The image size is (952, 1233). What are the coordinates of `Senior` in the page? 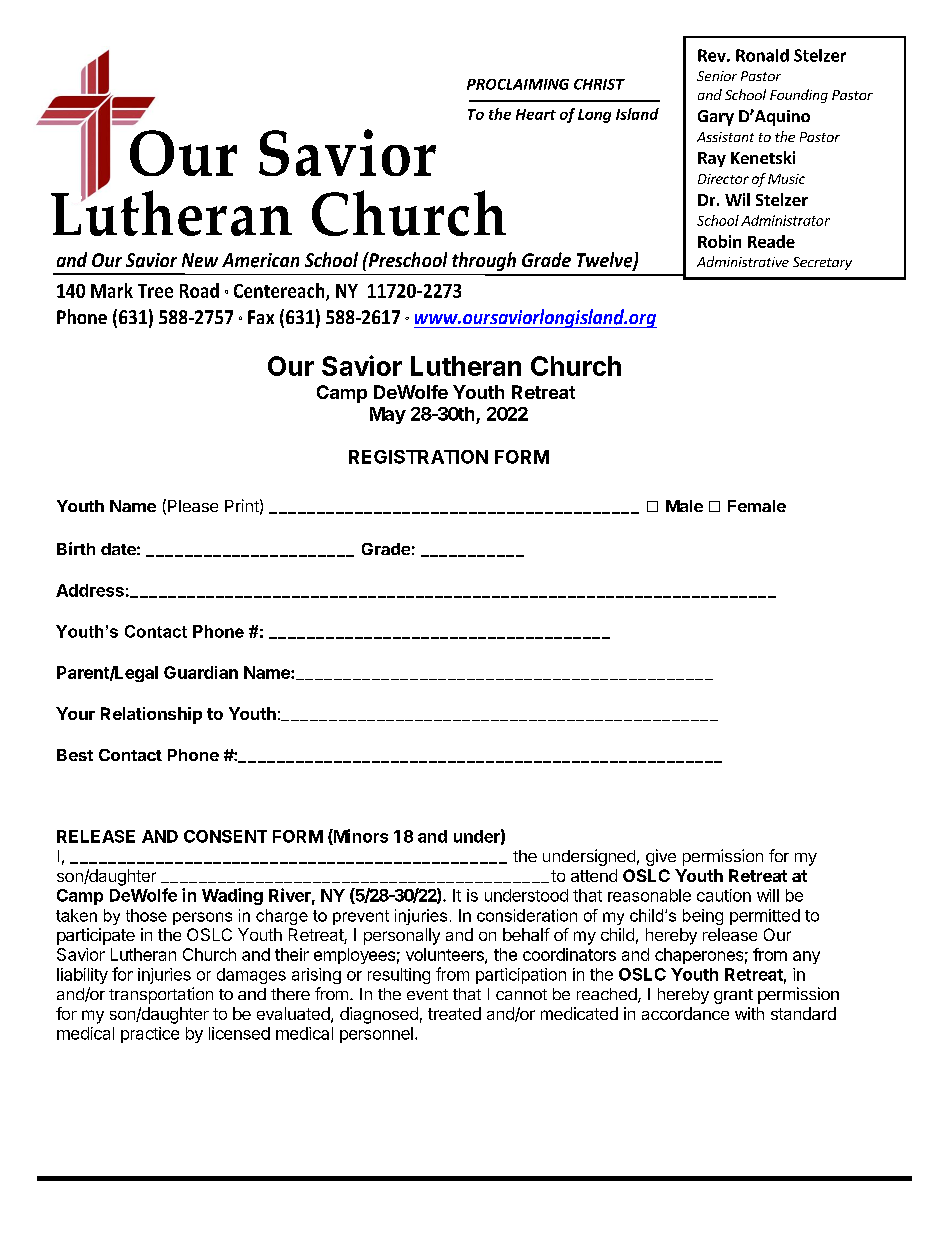 It's located at (717, 76).
